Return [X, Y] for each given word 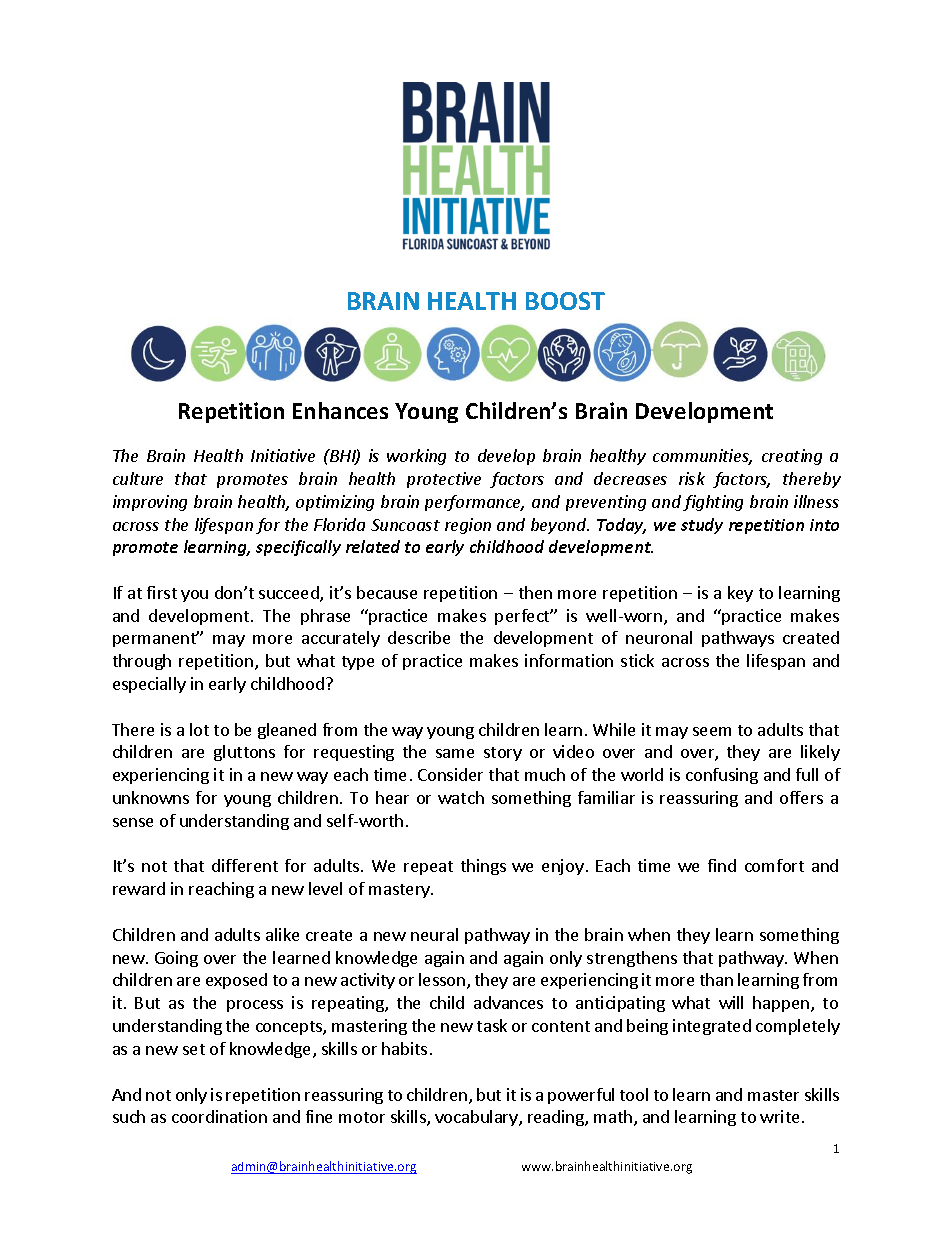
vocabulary [477, 1118]
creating [792, 457]
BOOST [565, 301]
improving [150, 503]
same [455, 753]
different [245, 865]
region [468, 526]
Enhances [340, 410]
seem [712, 731]
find [722, 865]
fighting [713, 503]
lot [199, 729]
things [483, 867]
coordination [219, 1116]
